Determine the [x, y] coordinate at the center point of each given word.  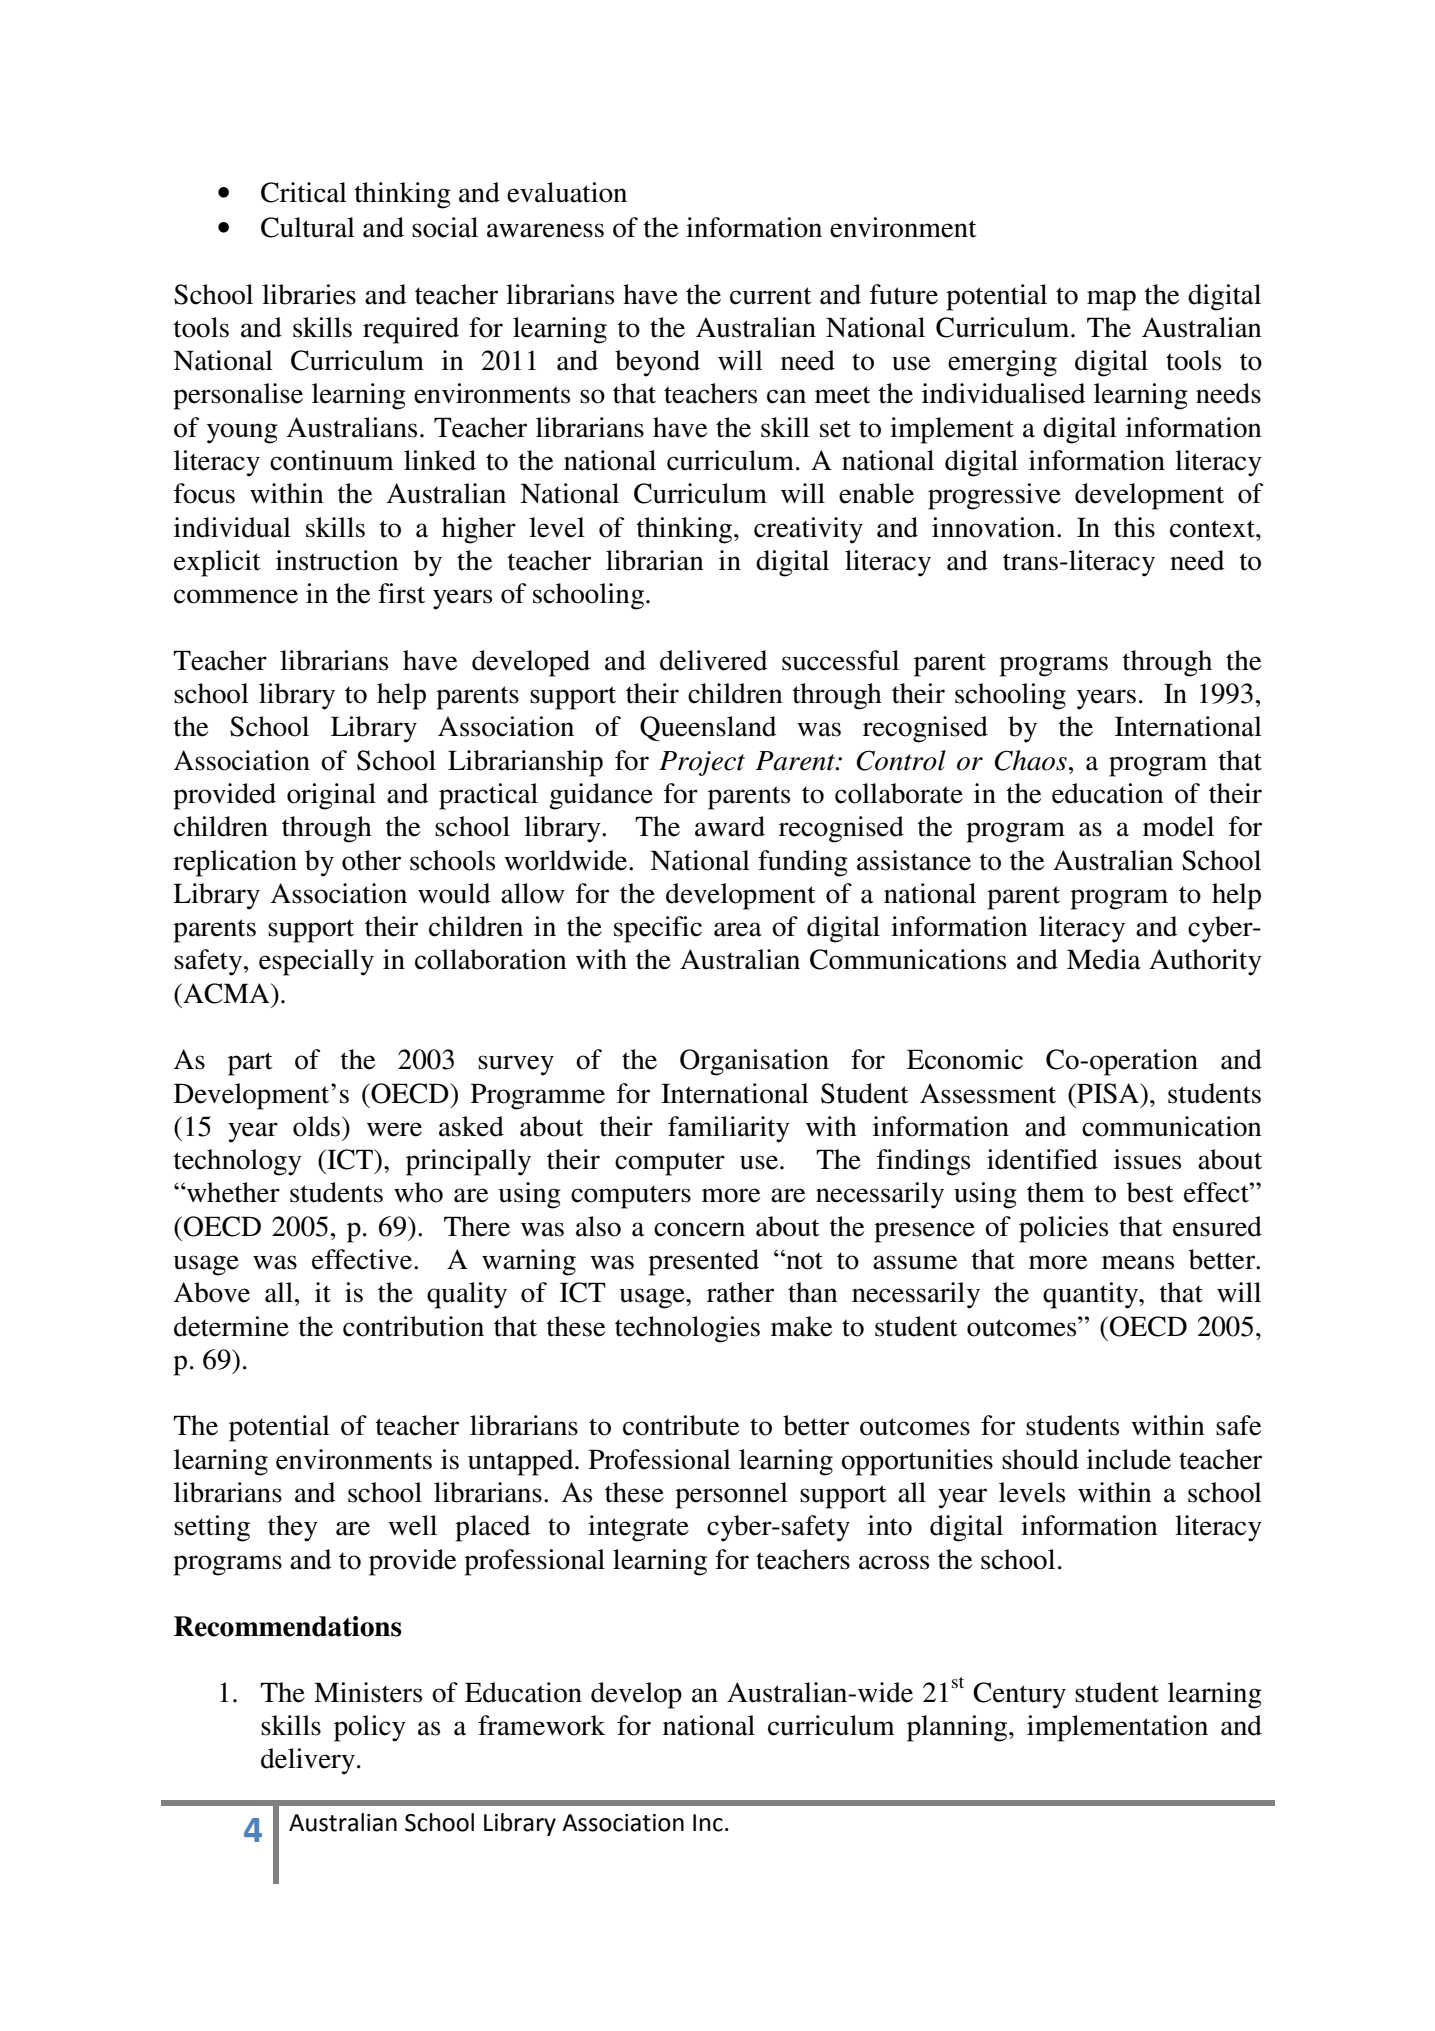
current [771, 296]
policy [370, 1728]
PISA [1108, 1093]
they [293, 1528]
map [1111, 300]
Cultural [308, 227]
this [1134, 527]
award [730, 826]
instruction [337, 560]
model [1178, 826]
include [1129, 1459]
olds [316, 1126]
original [331, 796]
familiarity [729, 1129]
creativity [808, 530]
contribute [681, 1425]
